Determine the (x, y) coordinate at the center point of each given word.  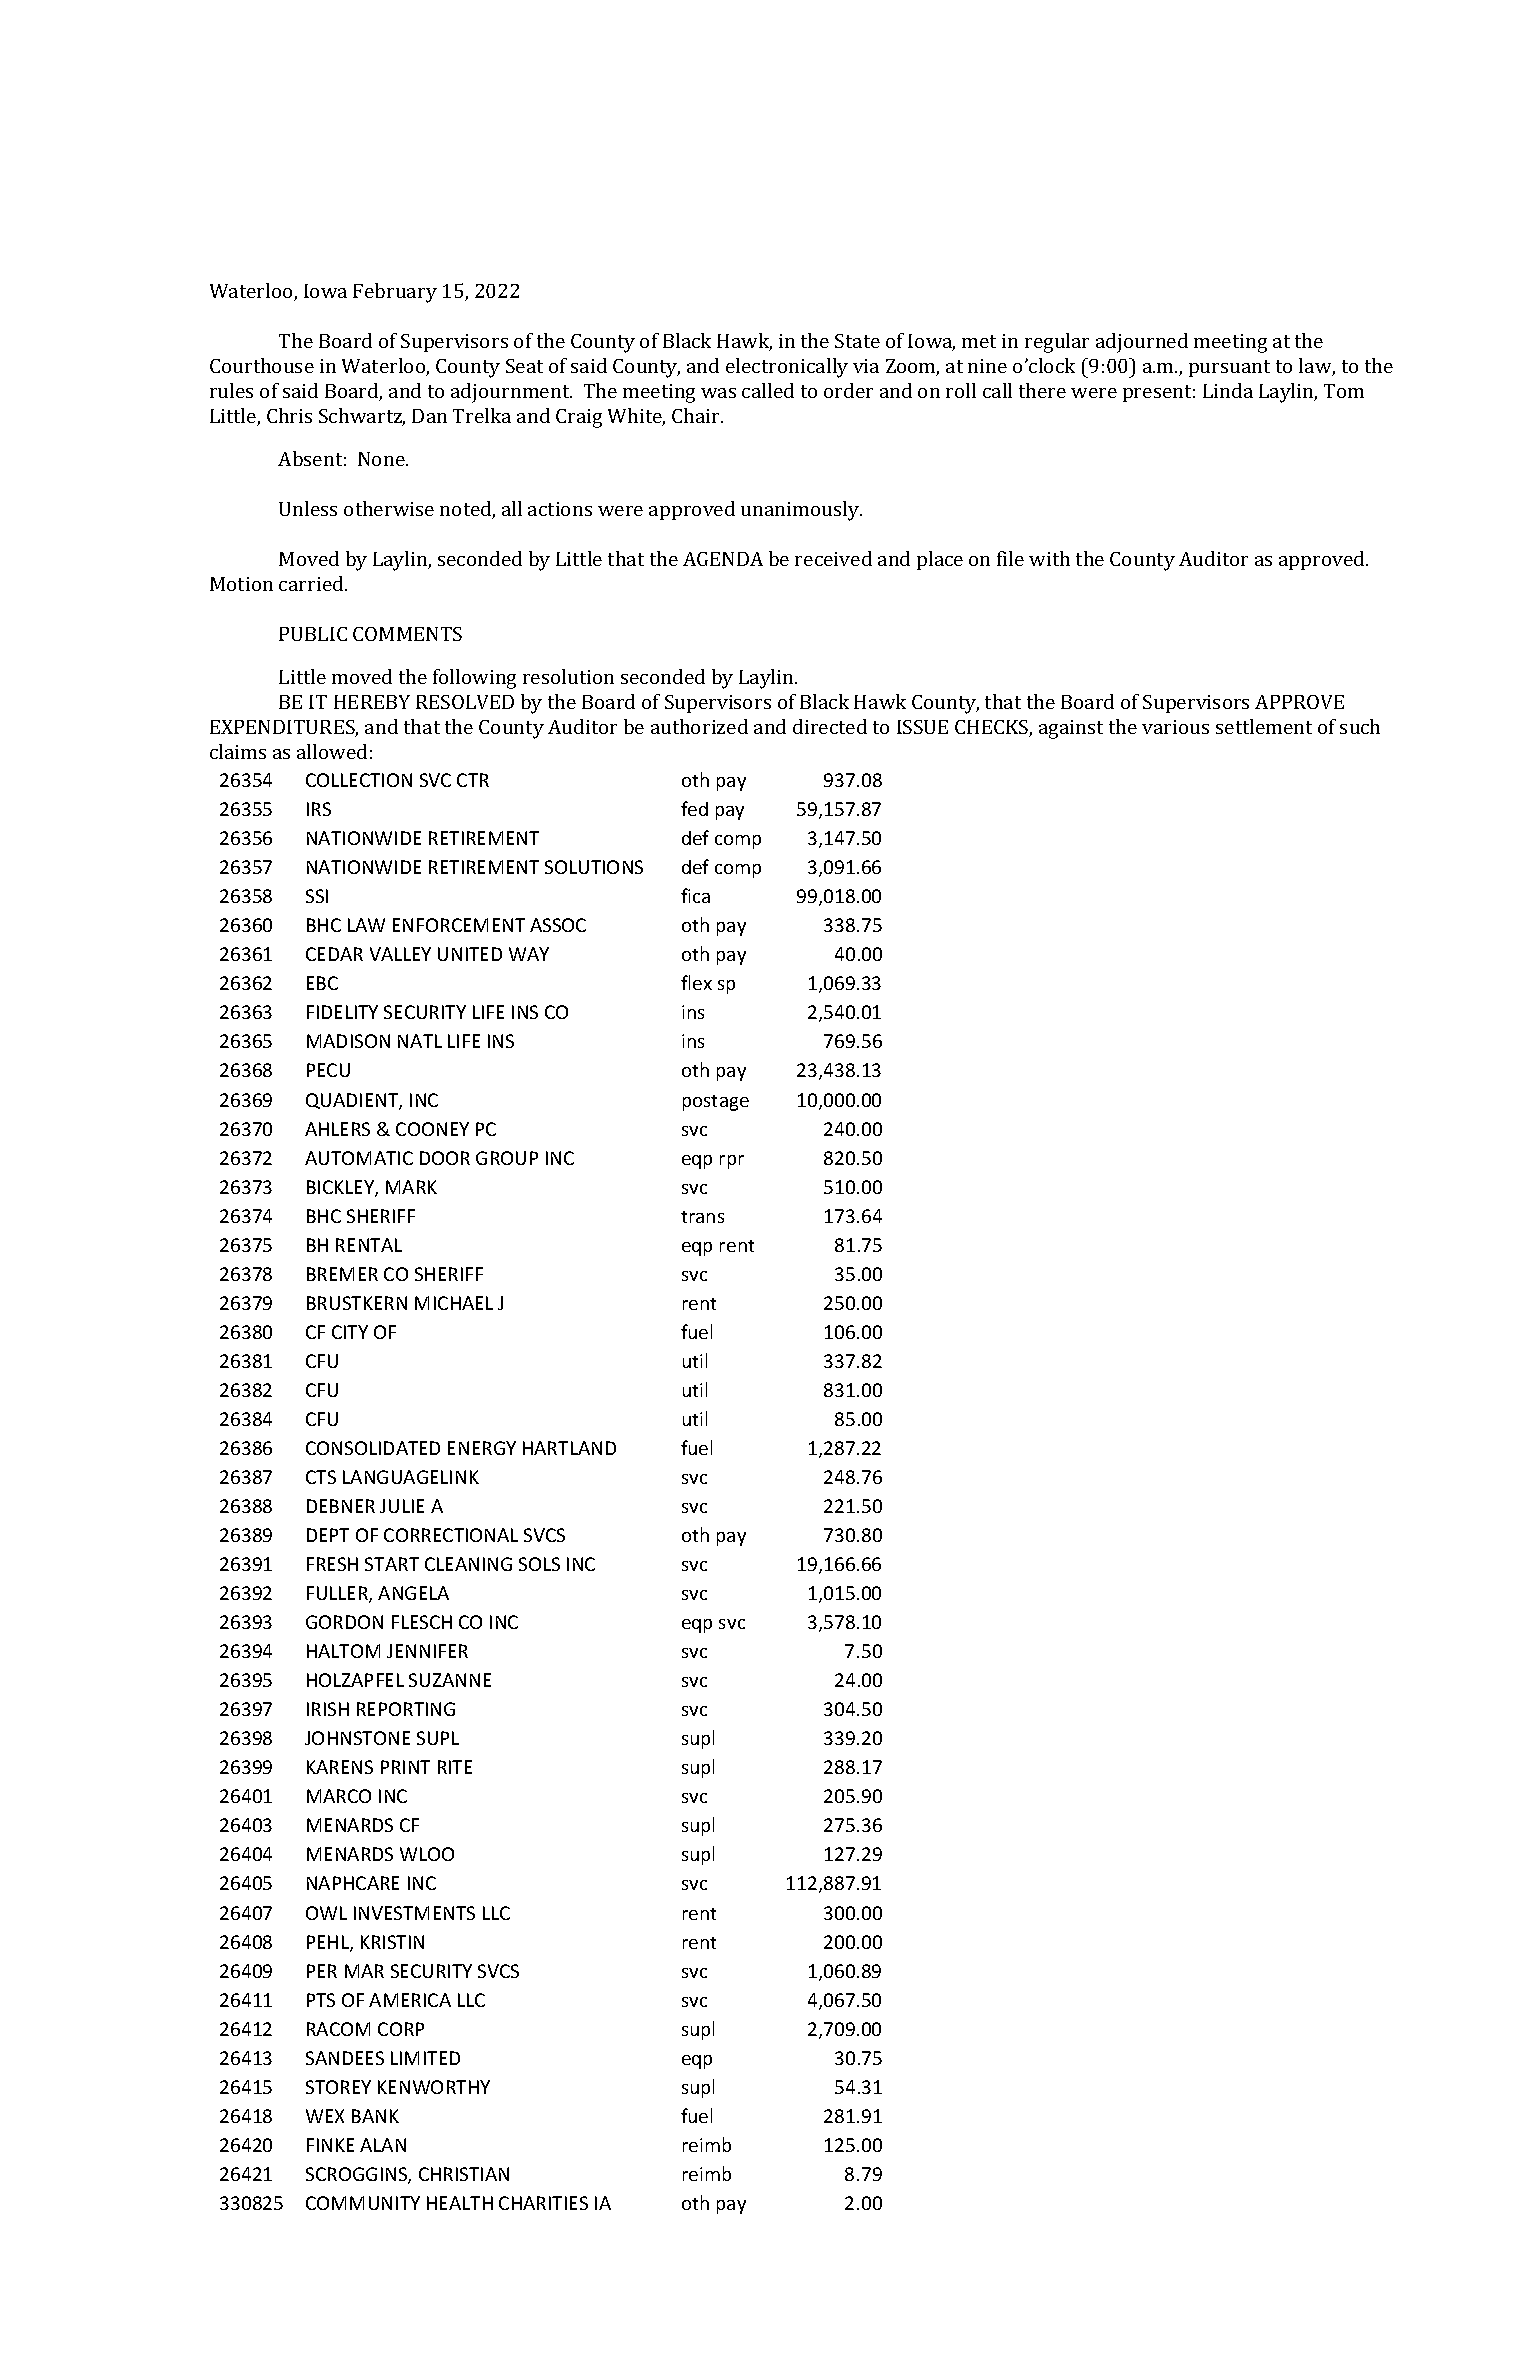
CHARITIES (543, 2203)
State (857, 341)
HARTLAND (569, 1448)
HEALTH (460, 2203)
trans (702, 1217)
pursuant (1229, 368)
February (395, 293)
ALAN (383, 2145)
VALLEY (400, 954)
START (392, 1564)
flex (696, 982)
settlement (1264, 726)
